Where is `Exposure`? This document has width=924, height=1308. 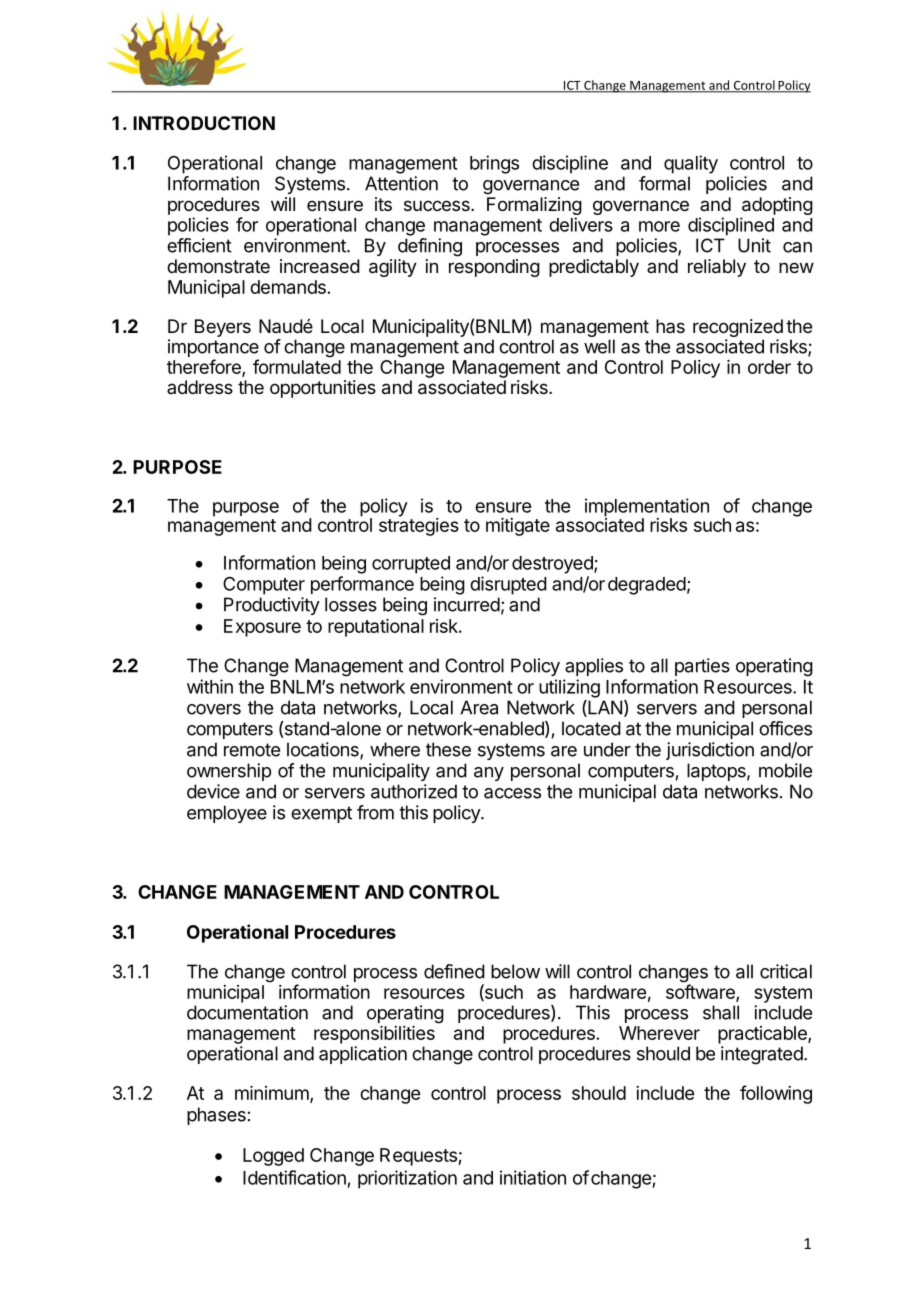 Exposure is located at coordinates (262, 628).
